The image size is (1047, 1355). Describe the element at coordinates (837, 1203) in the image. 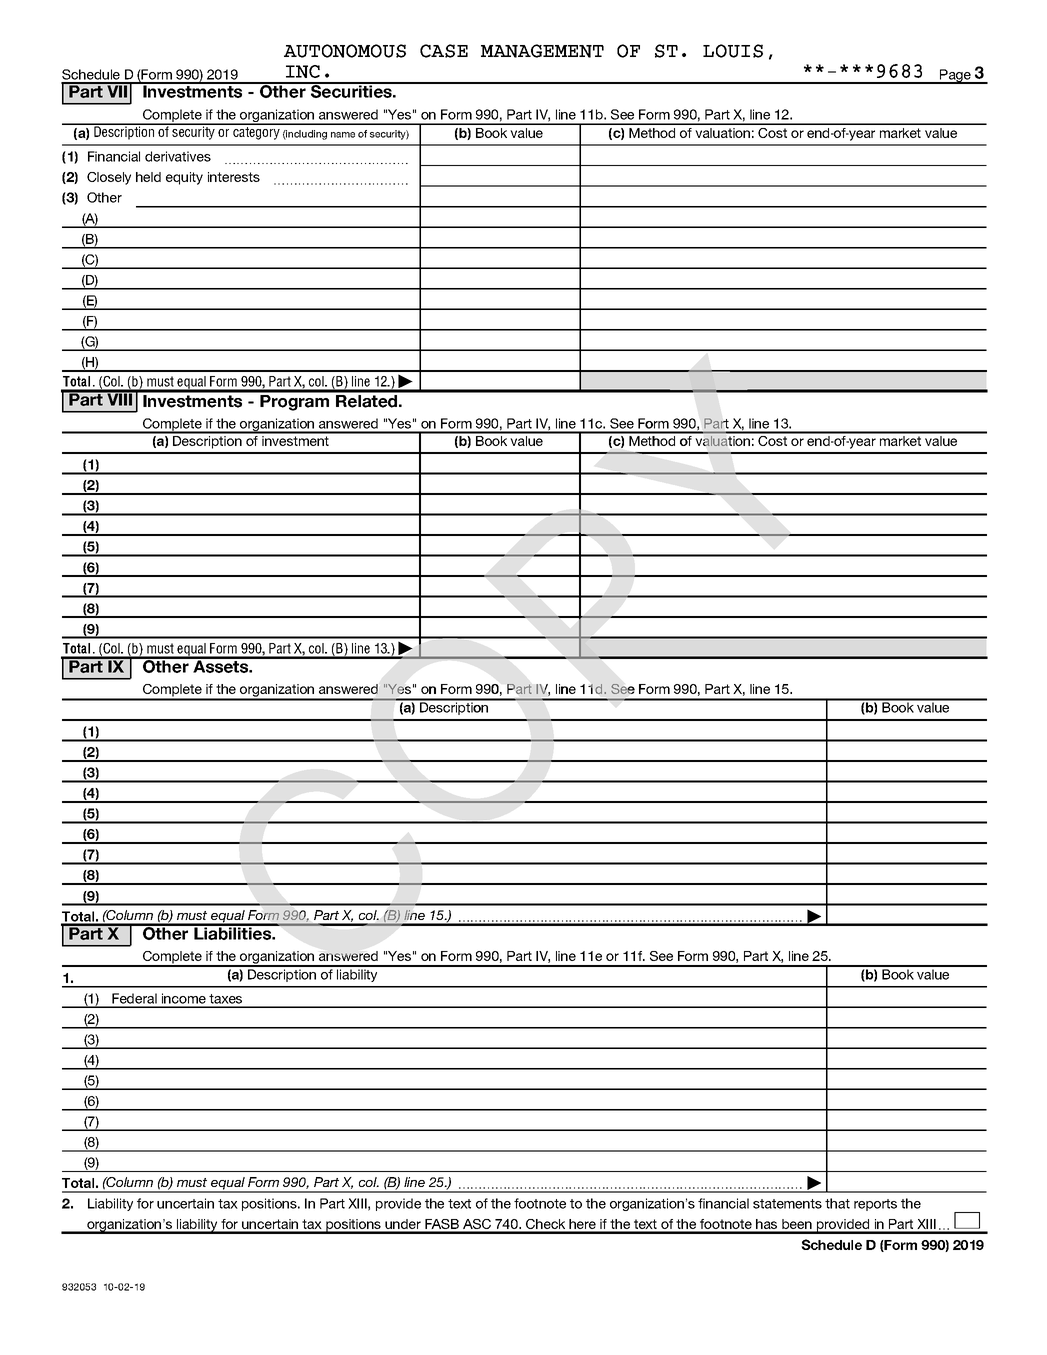

I see `that` at that location.
